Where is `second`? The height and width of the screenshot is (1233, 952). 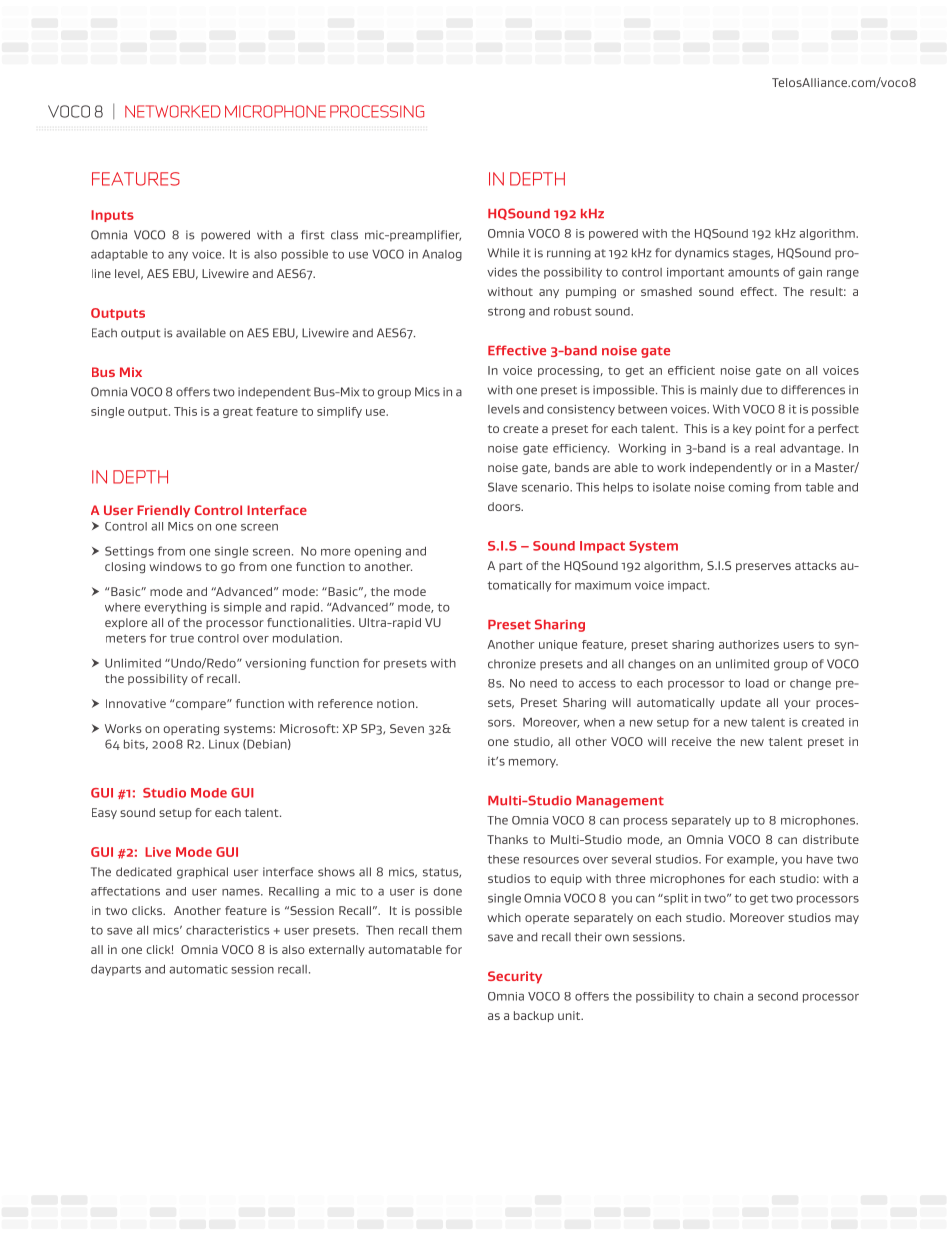 second is located at coordinates (778, 996).
